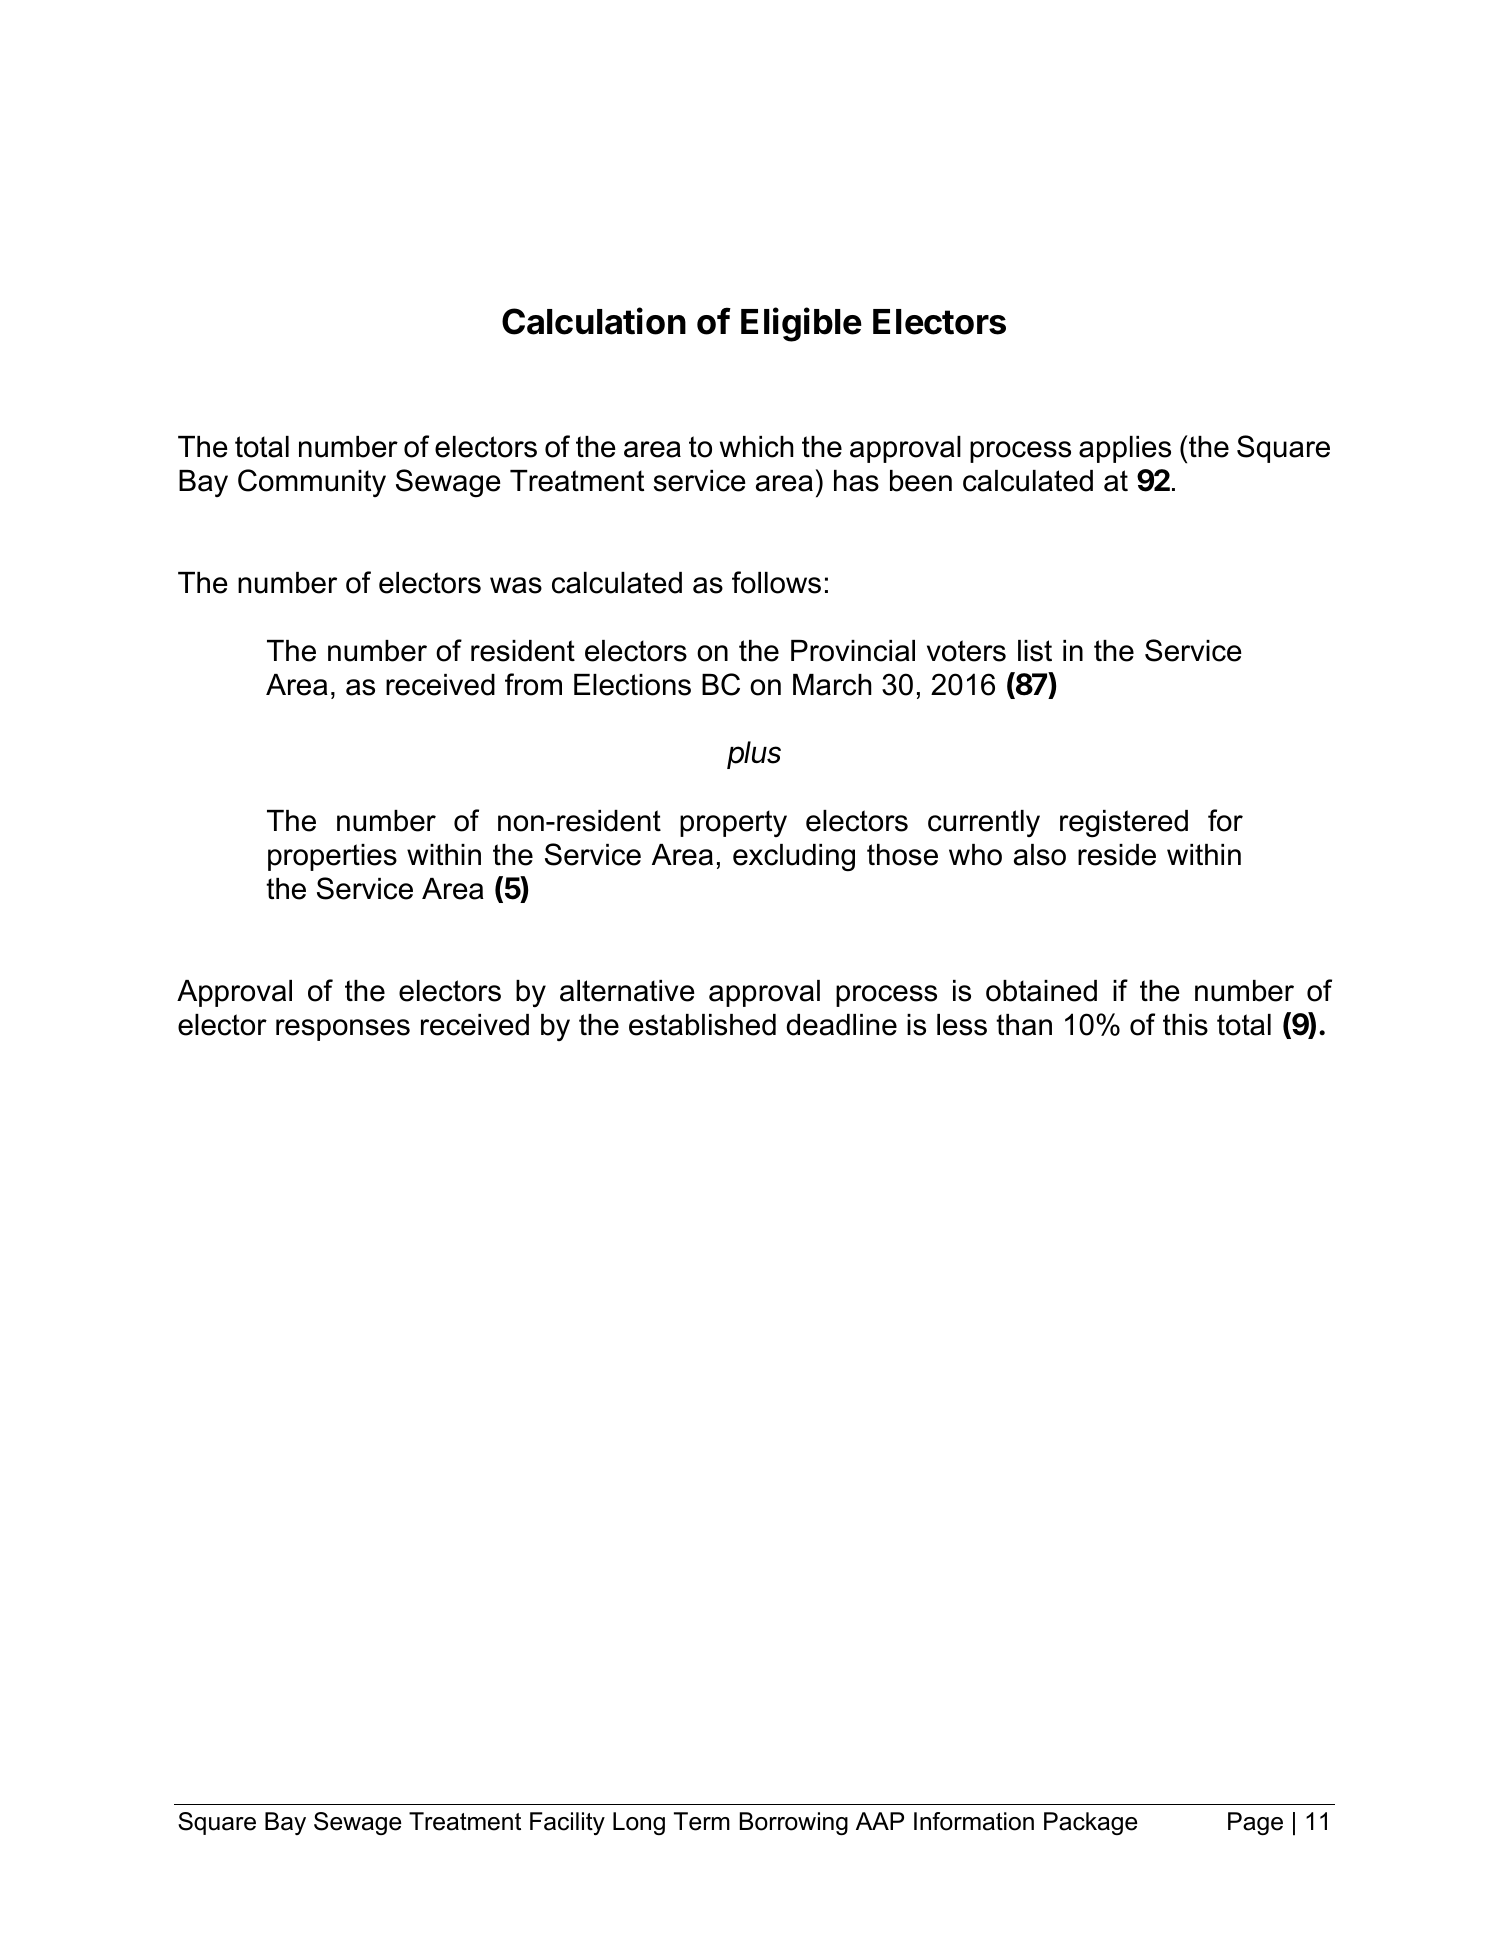  Describe the element at coordinates (1125, 449) in the screenshot. I see `applies` at that location.
